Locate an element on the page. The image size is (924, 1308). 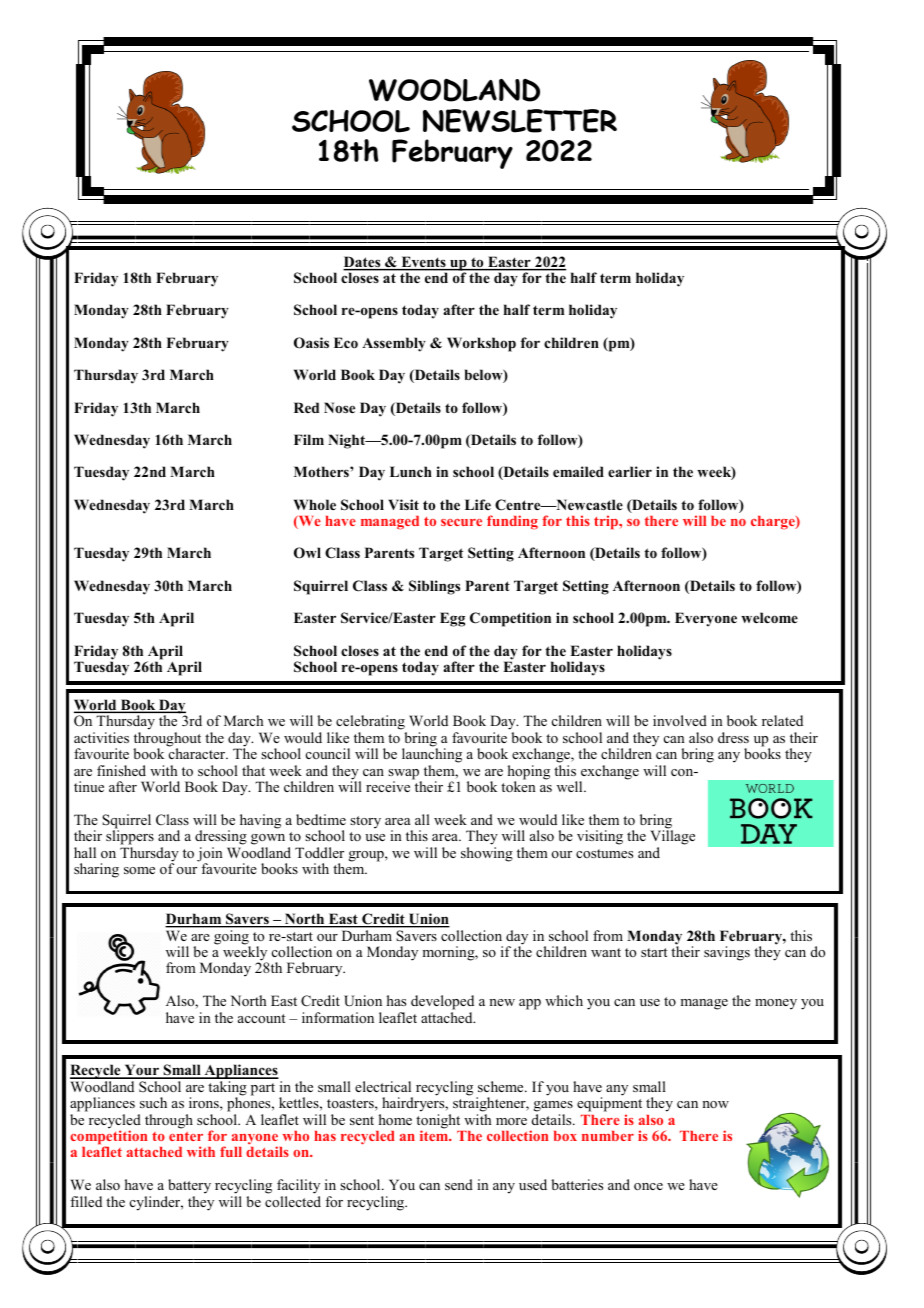
NEWSLETTER is located at coordinates (520, 121).
